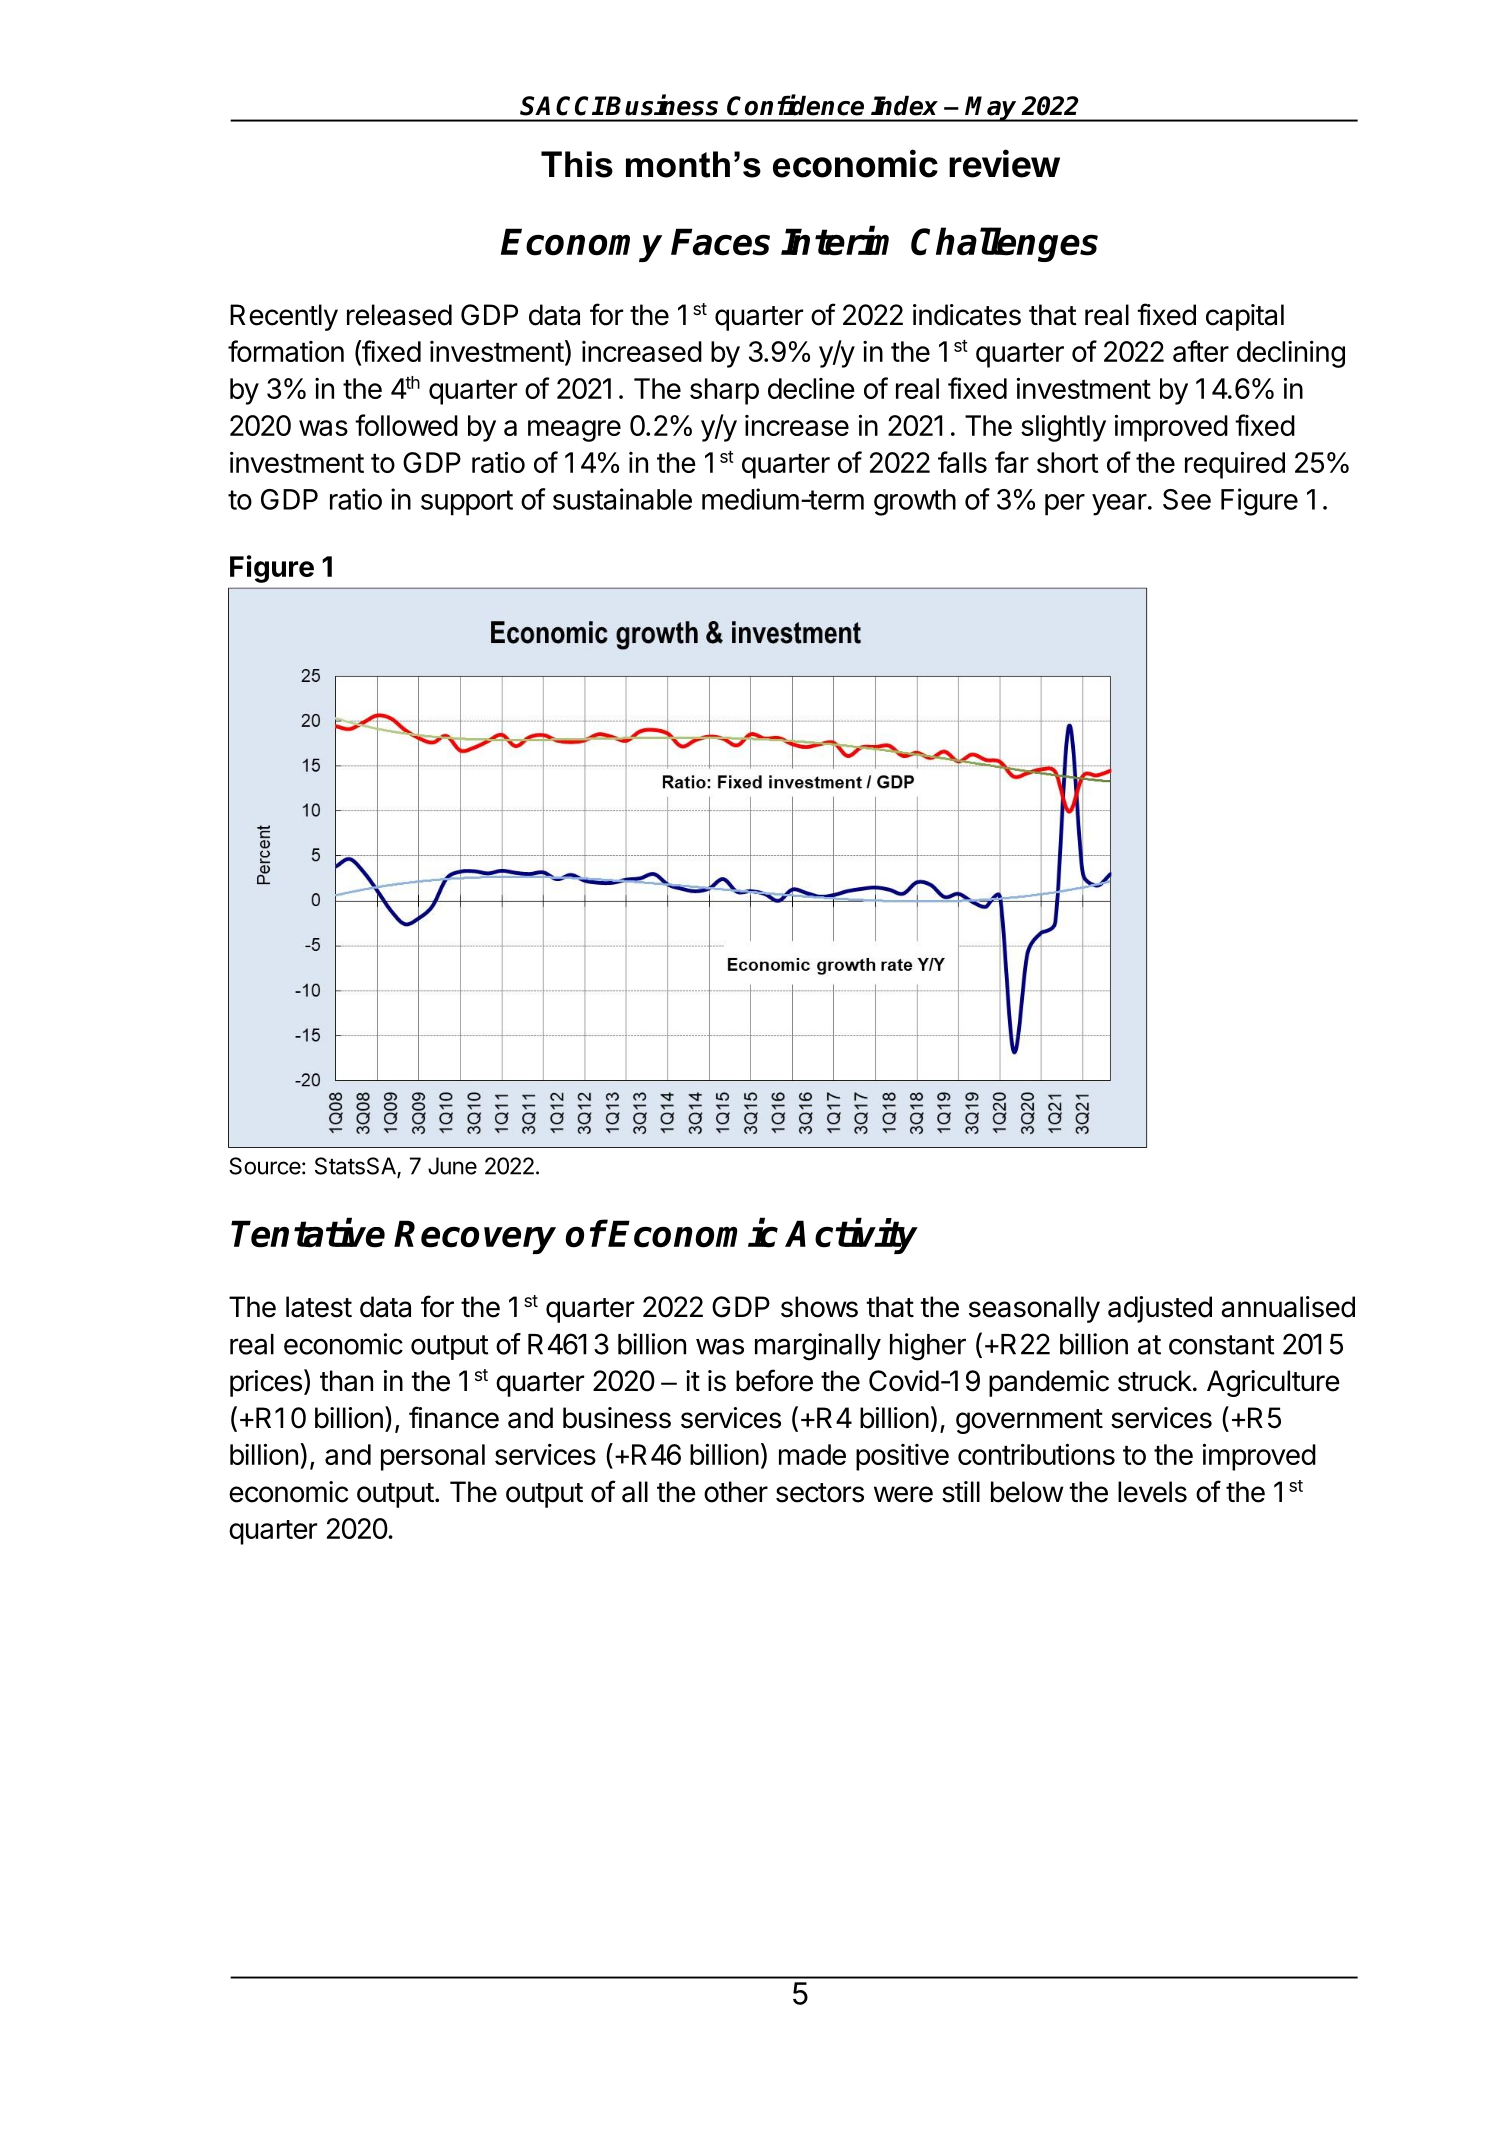 The height and width of the page is (2137, 1511). What do you see at coordinates (1119, 505) in the page?
I see `year` at bounding box center [1119, 505].
